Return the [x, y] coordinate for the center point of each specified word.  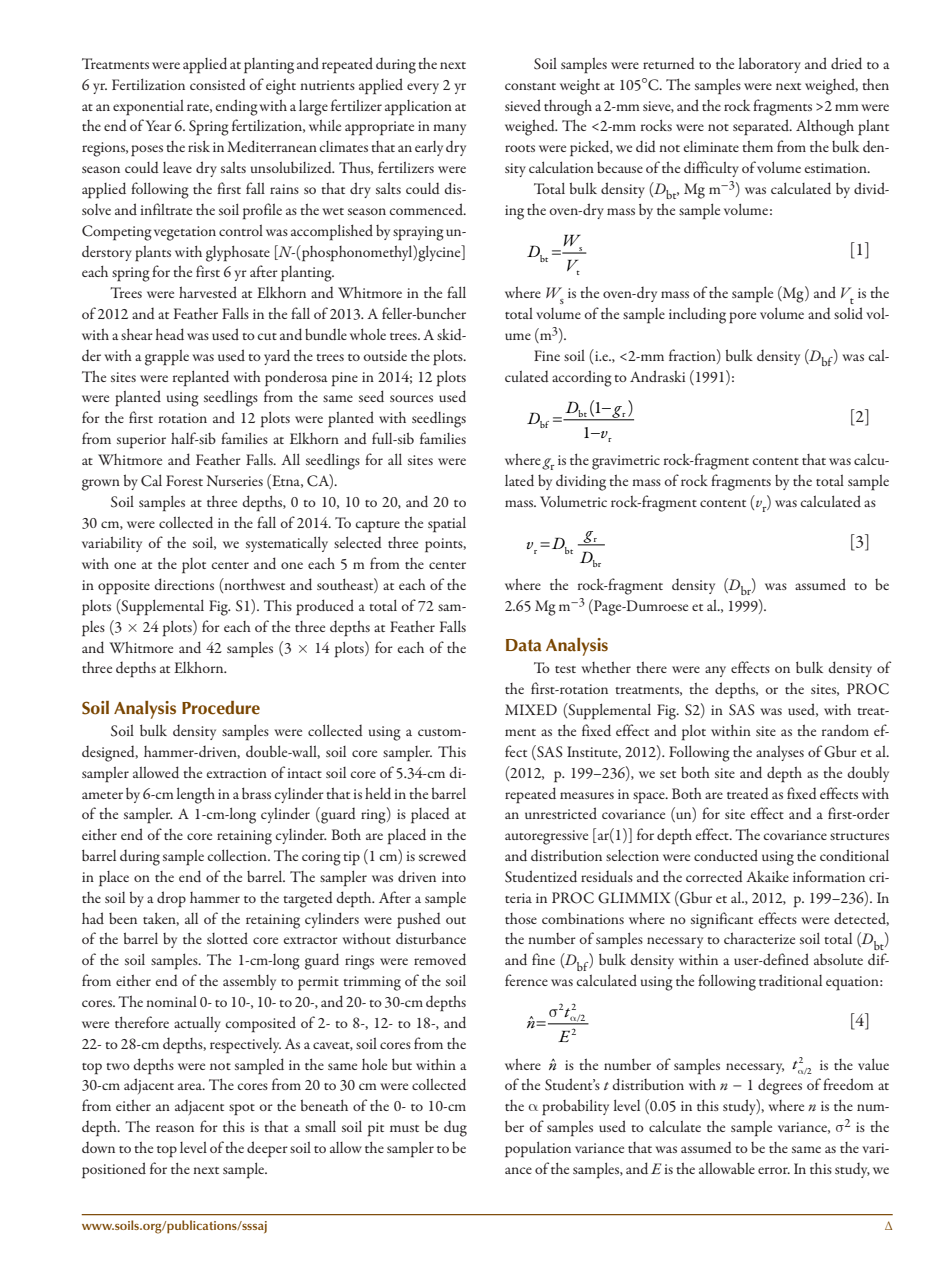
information [829, 876]
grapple [167, 357]
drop [171, 899]
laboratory [770, 65]
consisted [218, 84]
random [845, 730]
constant [530, 86]
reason [175, 1128]
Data [524, 645]
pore [742, 318]
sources [411, 398]
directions [184, 584]
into [454, 877]
